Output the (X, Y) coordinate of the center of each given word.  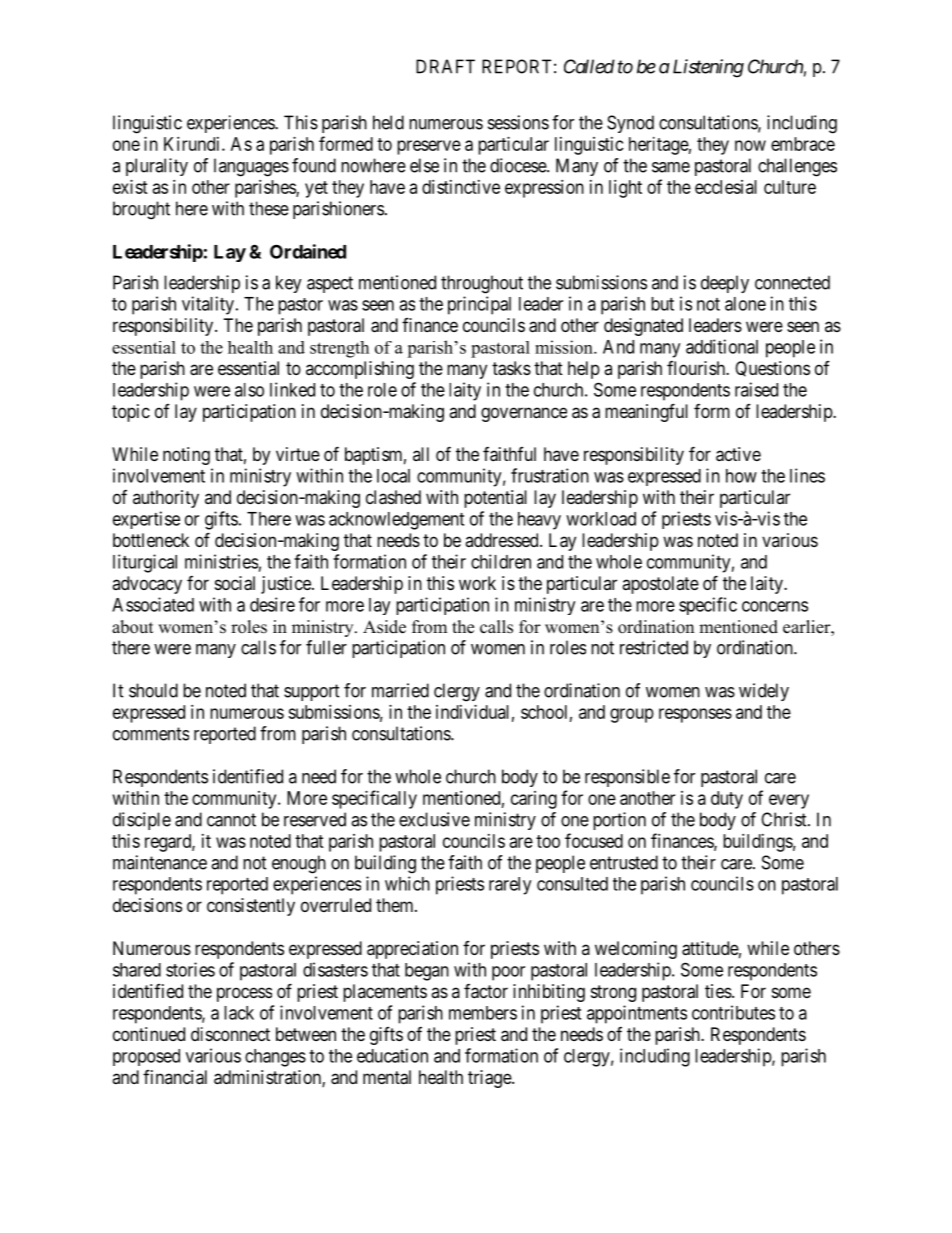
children (501, 561)
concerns (775, 606)
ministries (221, 561)
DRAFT (445, 66)
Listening (708, 68)
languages (251, 167)
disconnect (230, 1034)
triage (490, 1079)
